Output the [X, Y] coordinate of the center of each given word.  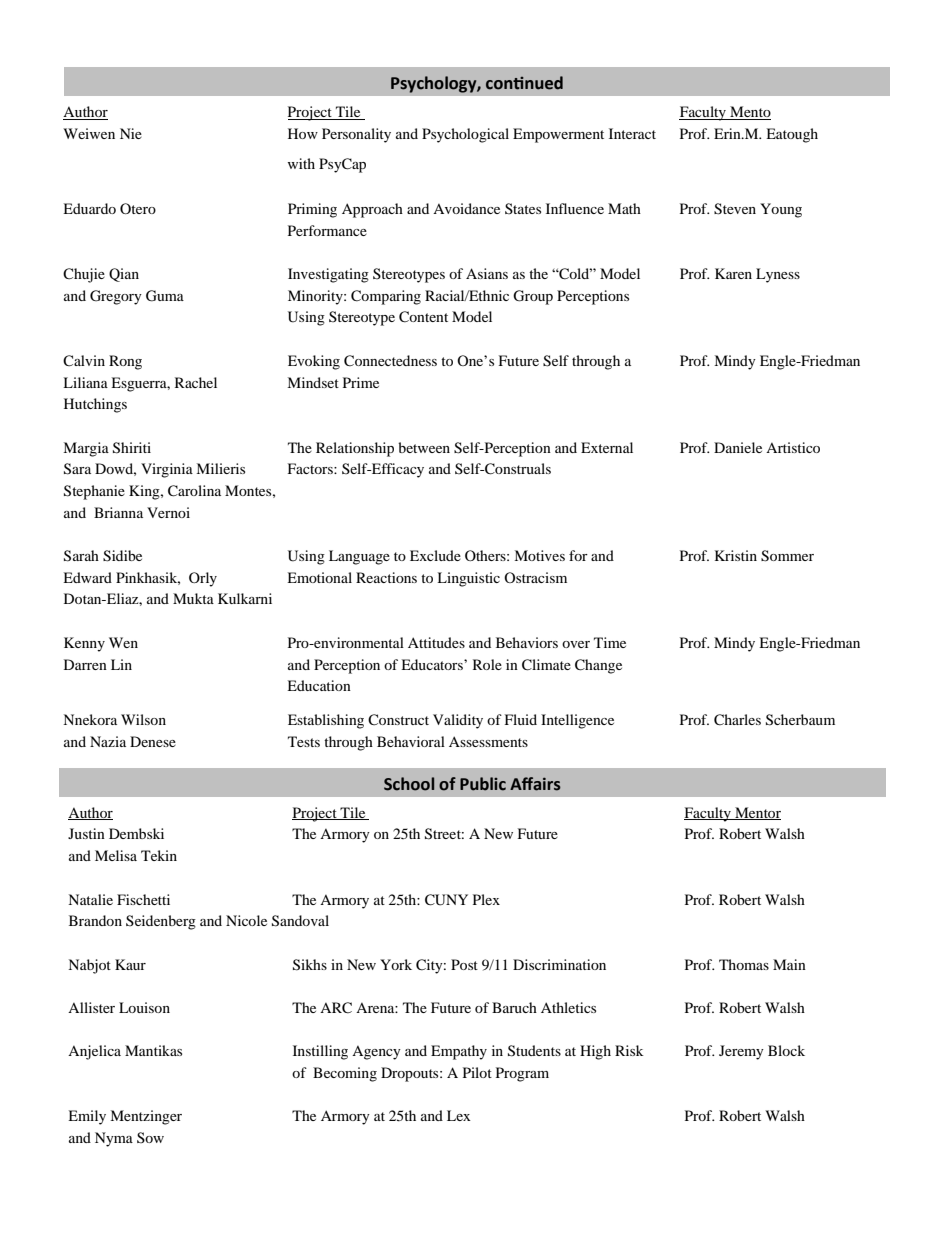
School [409, 784]
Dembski [136, 833]
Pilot [477, 1072]
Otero [138, 208]
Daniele [738, 447]
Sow [150, 1137]
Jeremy [741, 1052]
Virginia [167, 470]
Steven [735, 209]
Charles [737, 720]
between [424, 447]
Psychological [465, 135]
